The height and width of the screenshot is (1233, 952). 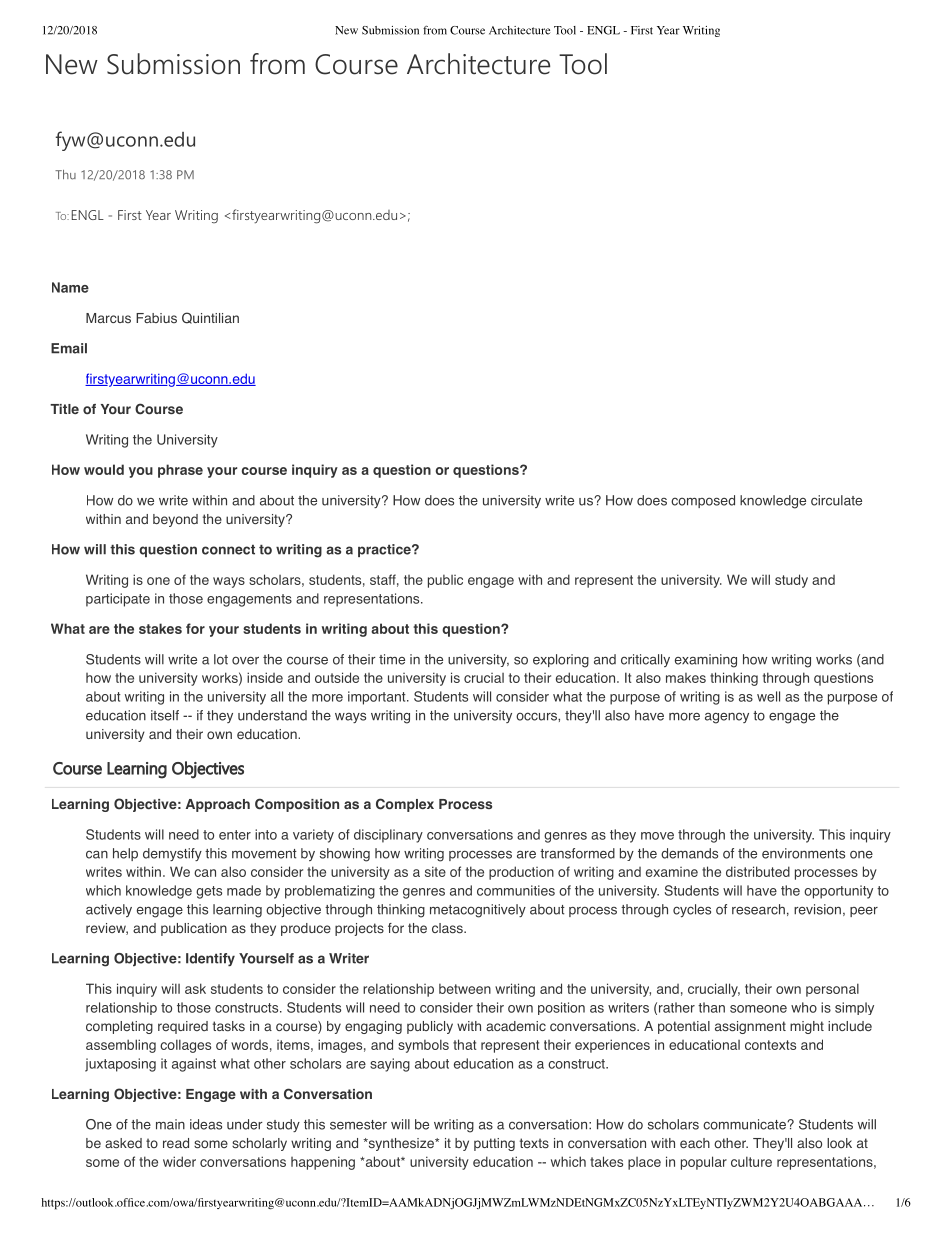 I want to click on composed, so click(x=703, y=501).
